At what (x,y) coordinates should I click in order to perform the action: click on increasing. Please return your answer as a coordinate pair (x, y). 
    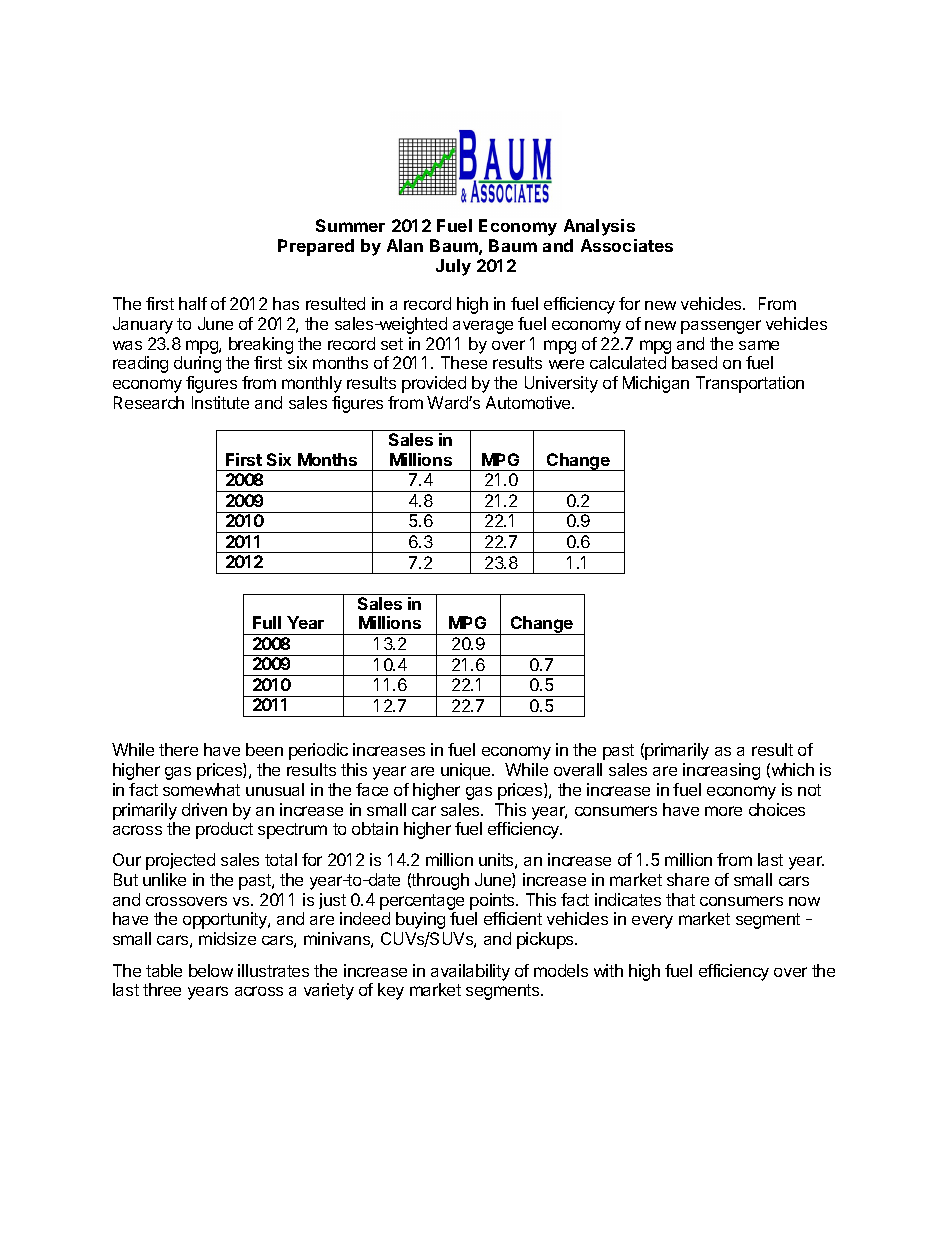
    Looking at the image, I should click on (721, 771).
